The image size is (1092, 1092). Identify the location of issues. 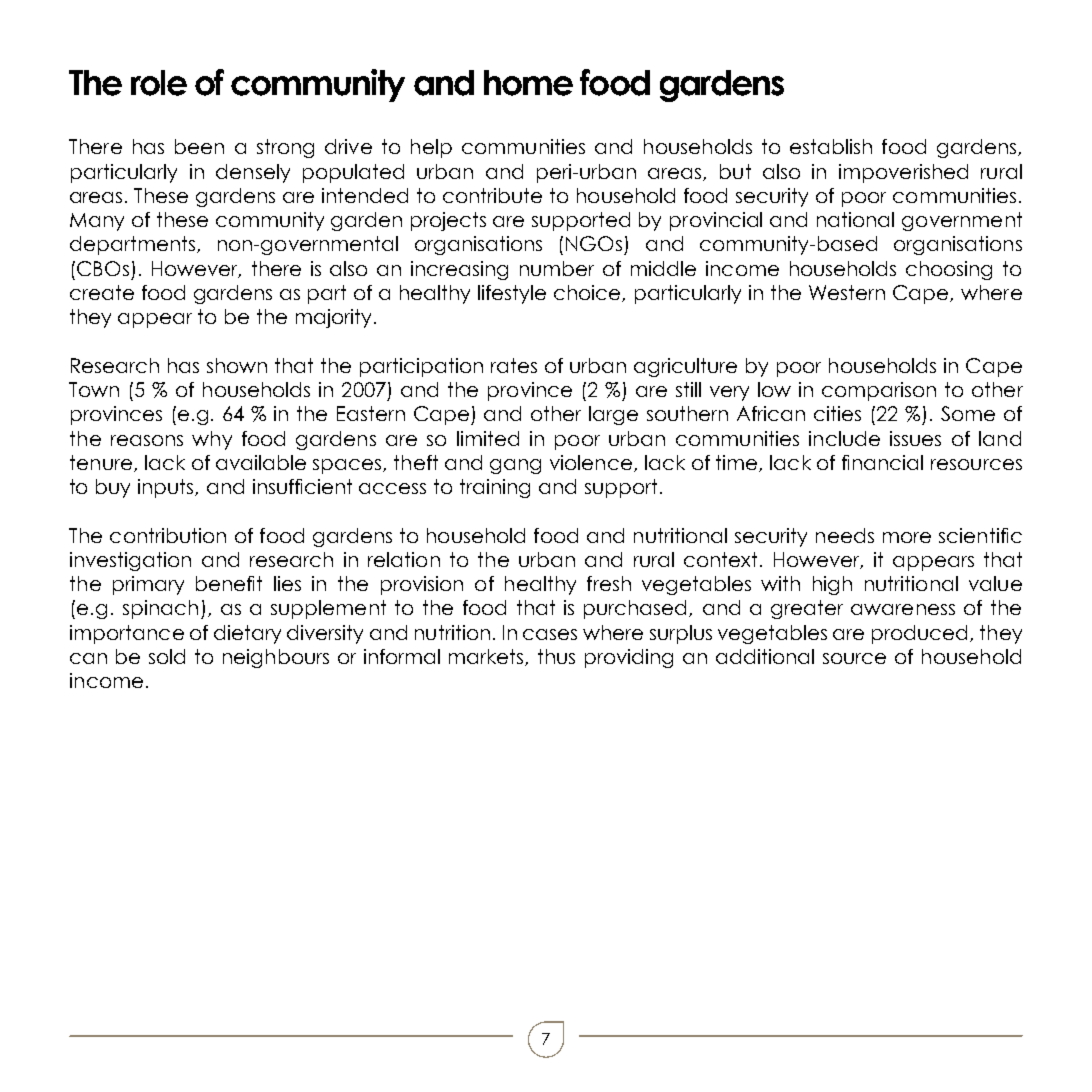
(915, 438).
